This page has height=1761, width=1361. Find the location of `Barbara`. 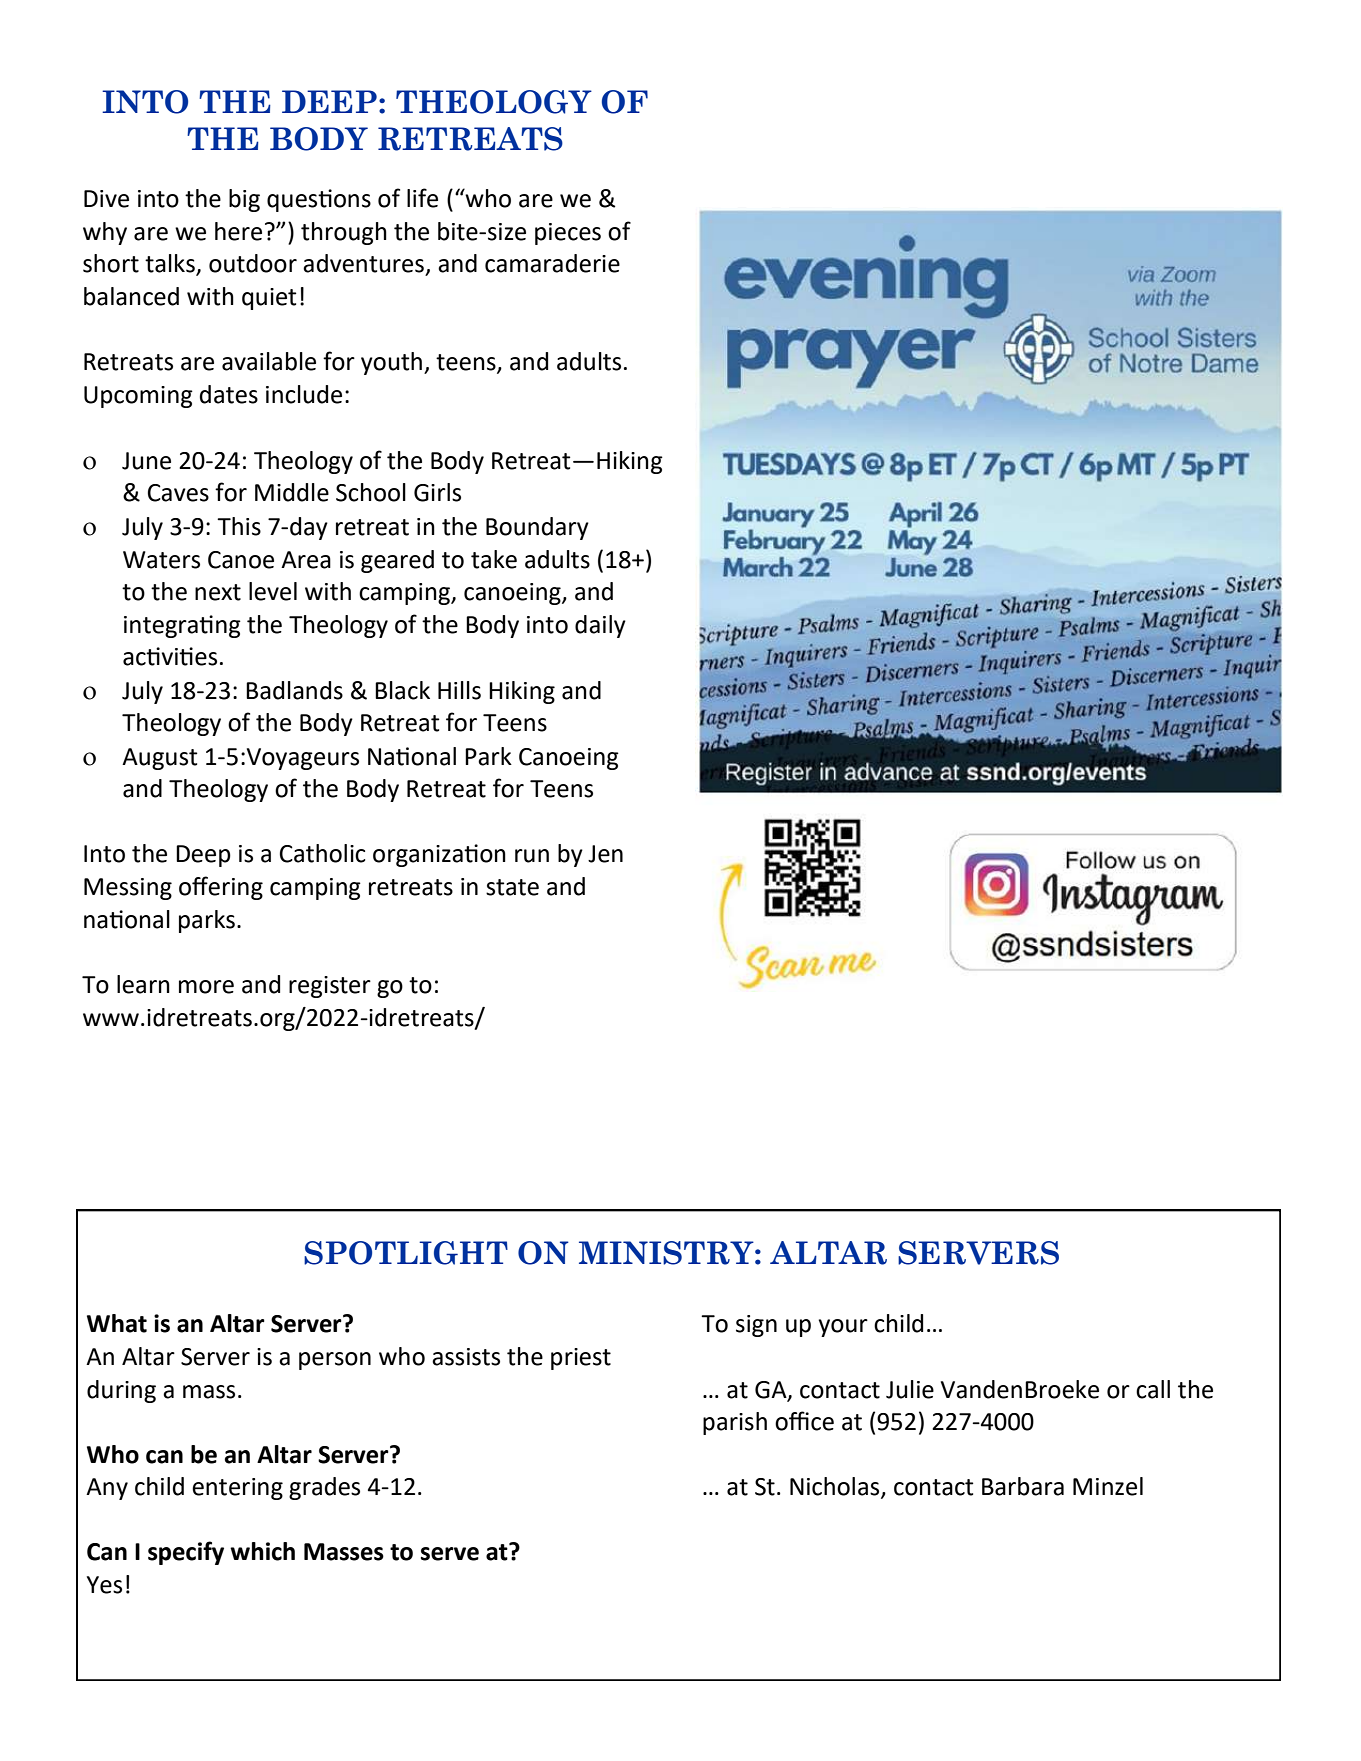

Barbara is located at coordinates (1023, 1486).
